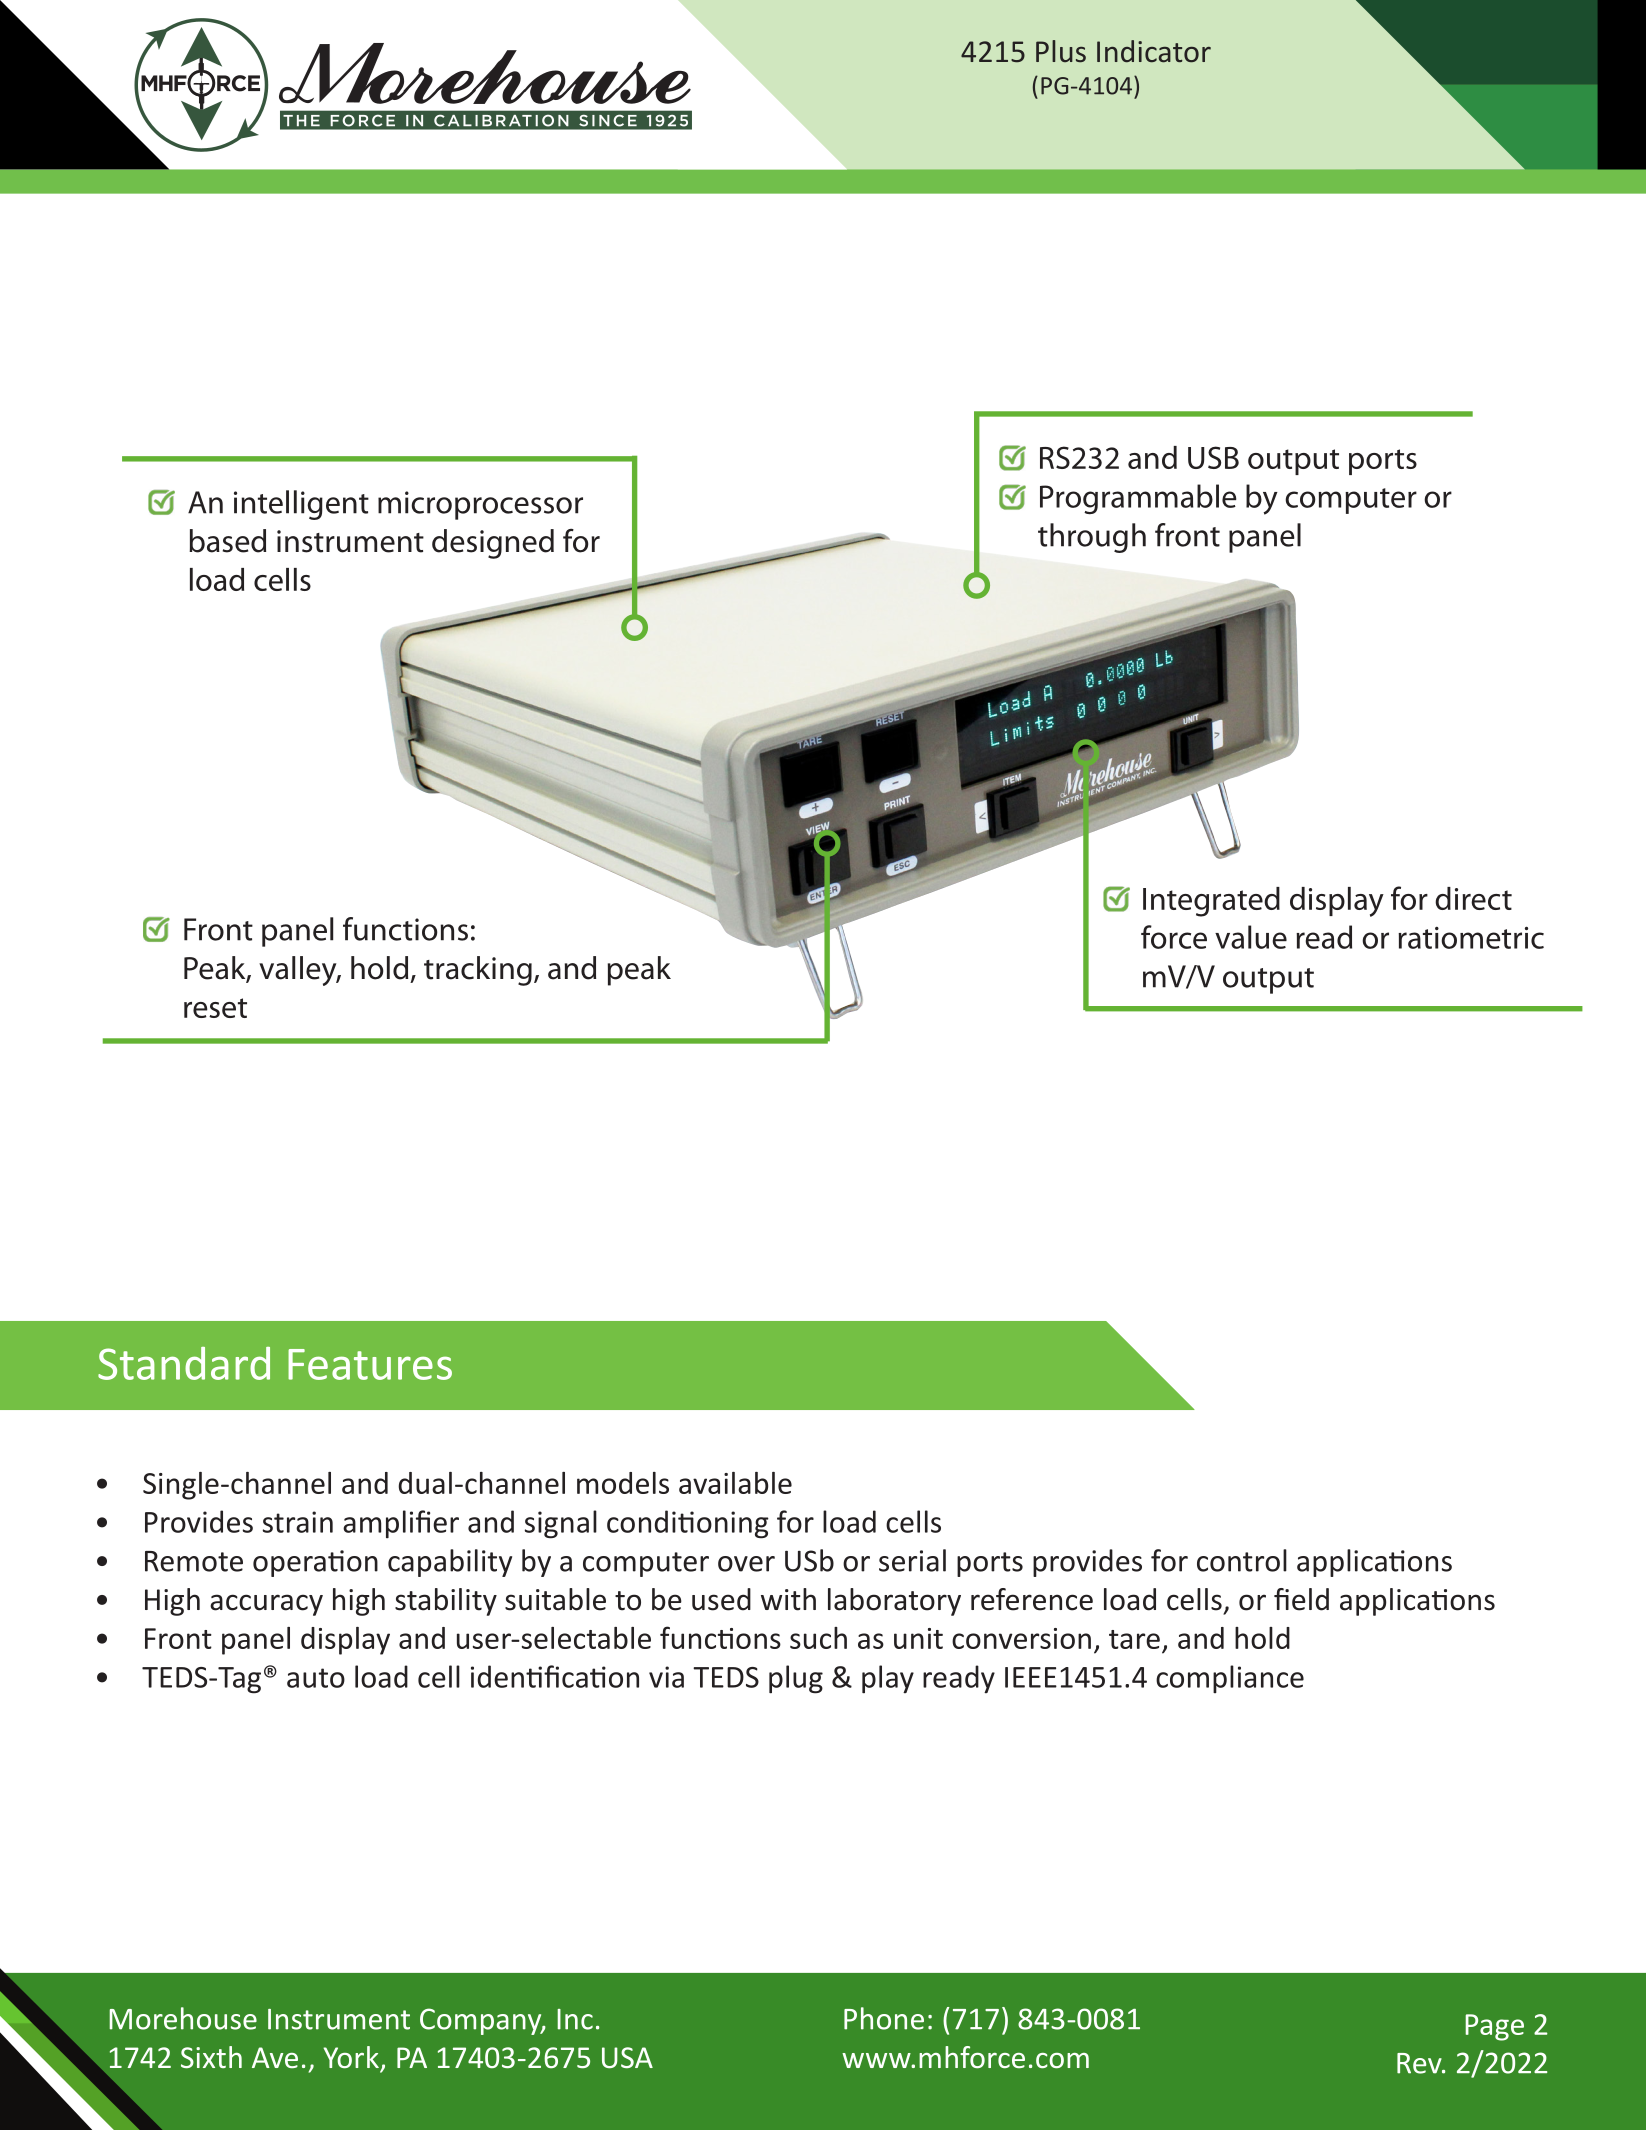 Image resolution: width=1646 pixels, height=2130 pixels. Describe the element at coordinates (912, 1560) in the screenshot. I see `serial` at that location.
